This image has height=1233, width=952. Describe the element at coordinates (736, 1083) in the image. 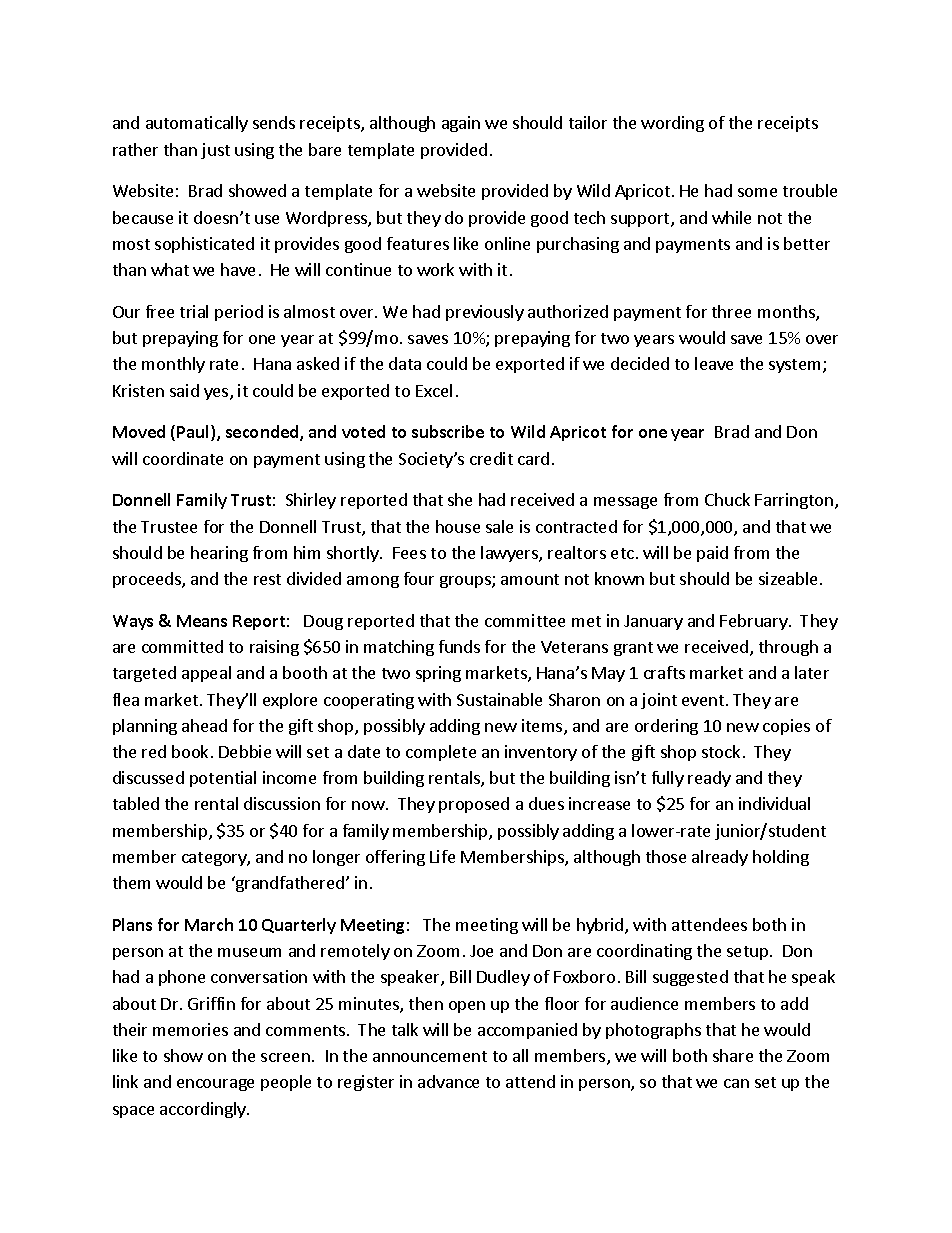

I see `can` at that location.
